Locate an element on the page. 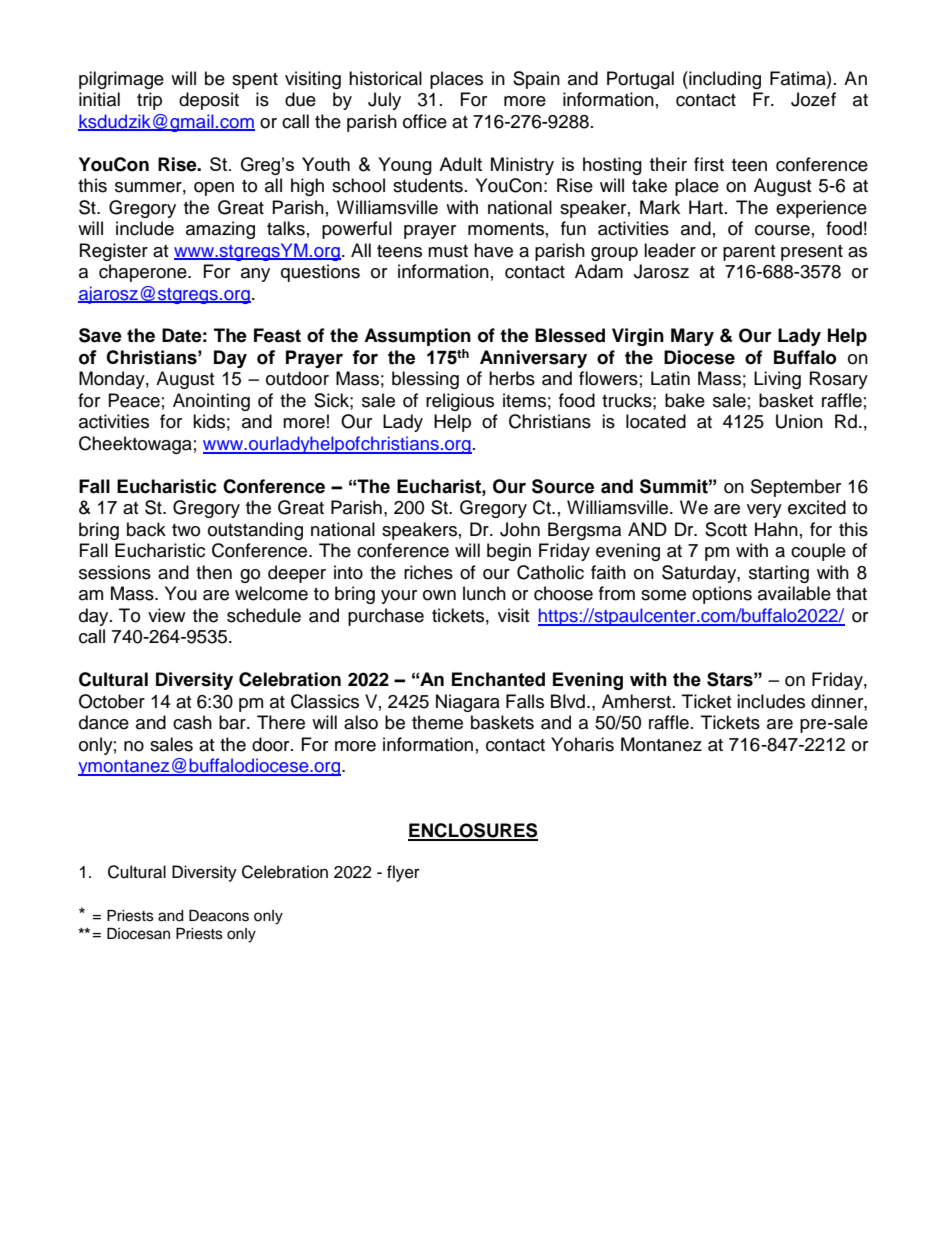 The width and height of the image is (952, 1233). Amherst is located at coordinates (636, 701).
